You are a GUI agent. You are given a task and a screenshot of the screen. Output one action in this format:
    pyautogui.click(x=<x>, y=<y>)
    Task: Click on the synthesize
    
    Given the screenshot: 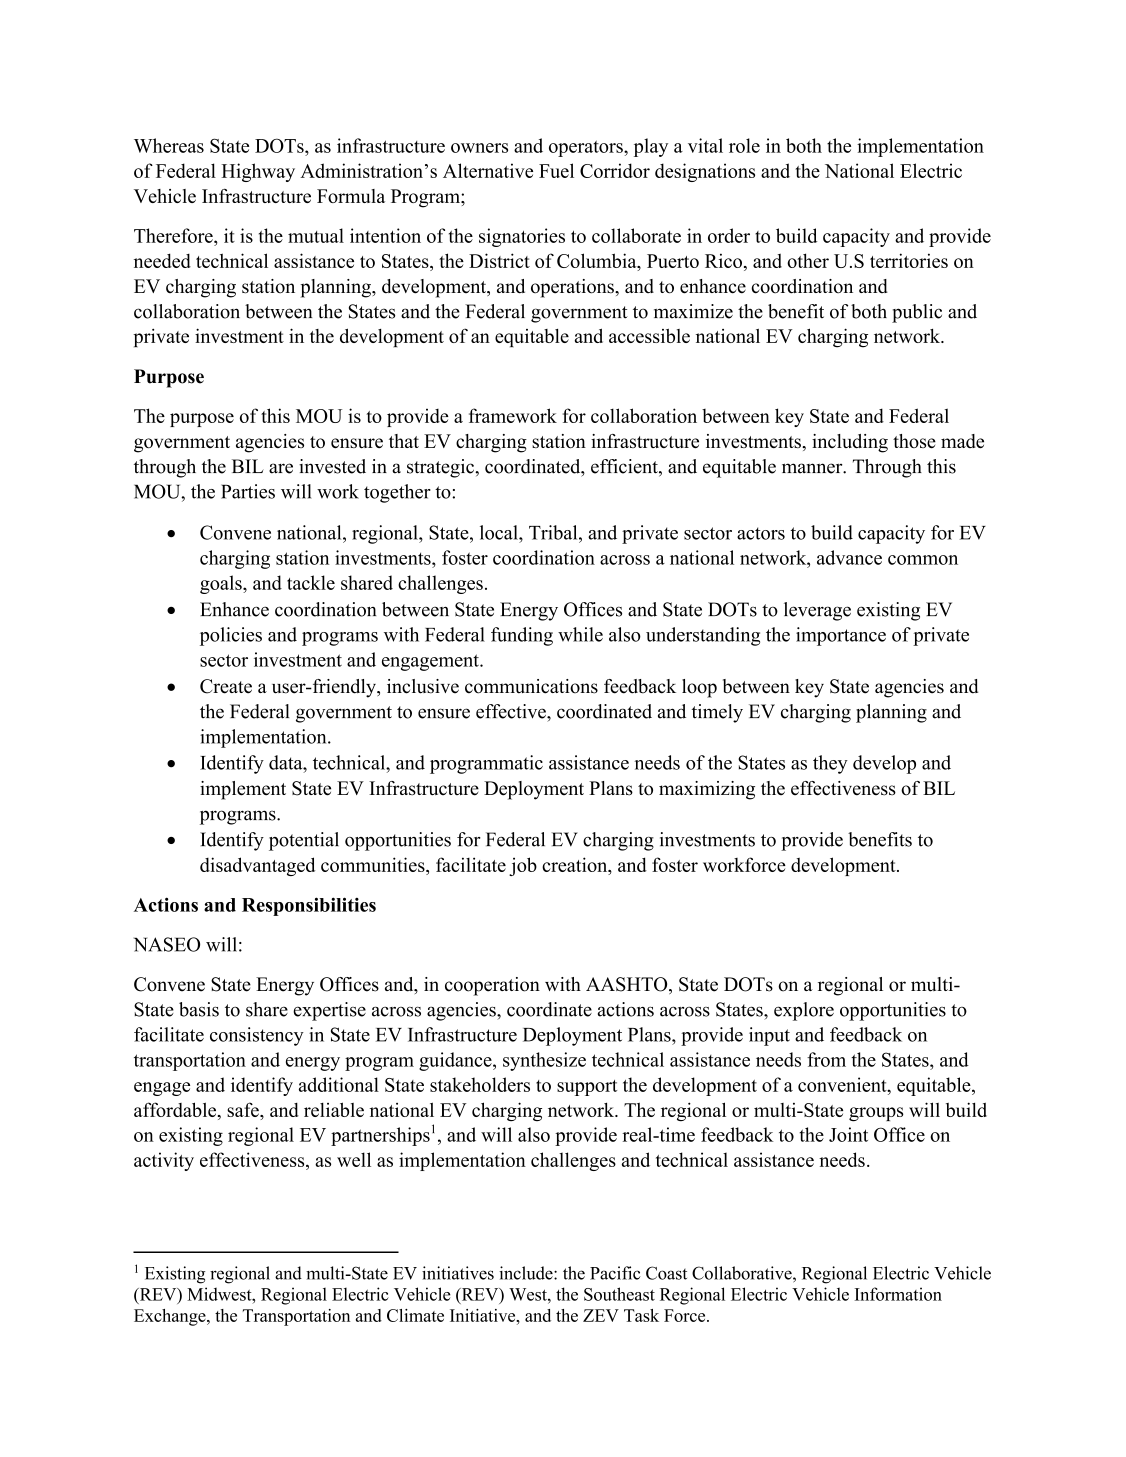 What is the action you would take?
    pyautogui.click(x=544, y=1061)
